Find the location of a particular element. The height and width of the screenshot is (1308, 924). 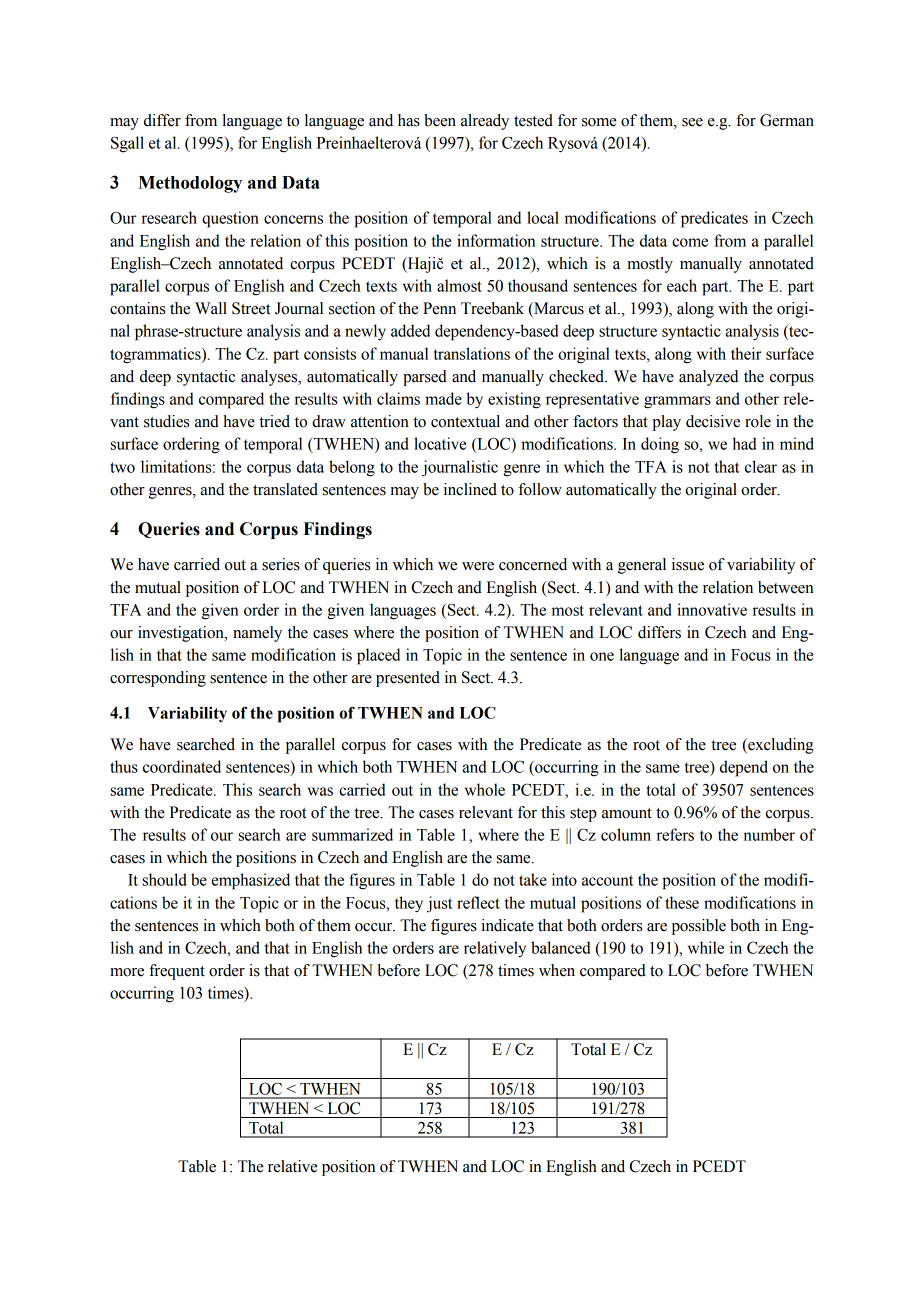

series is located at coordinates (281, 564).
